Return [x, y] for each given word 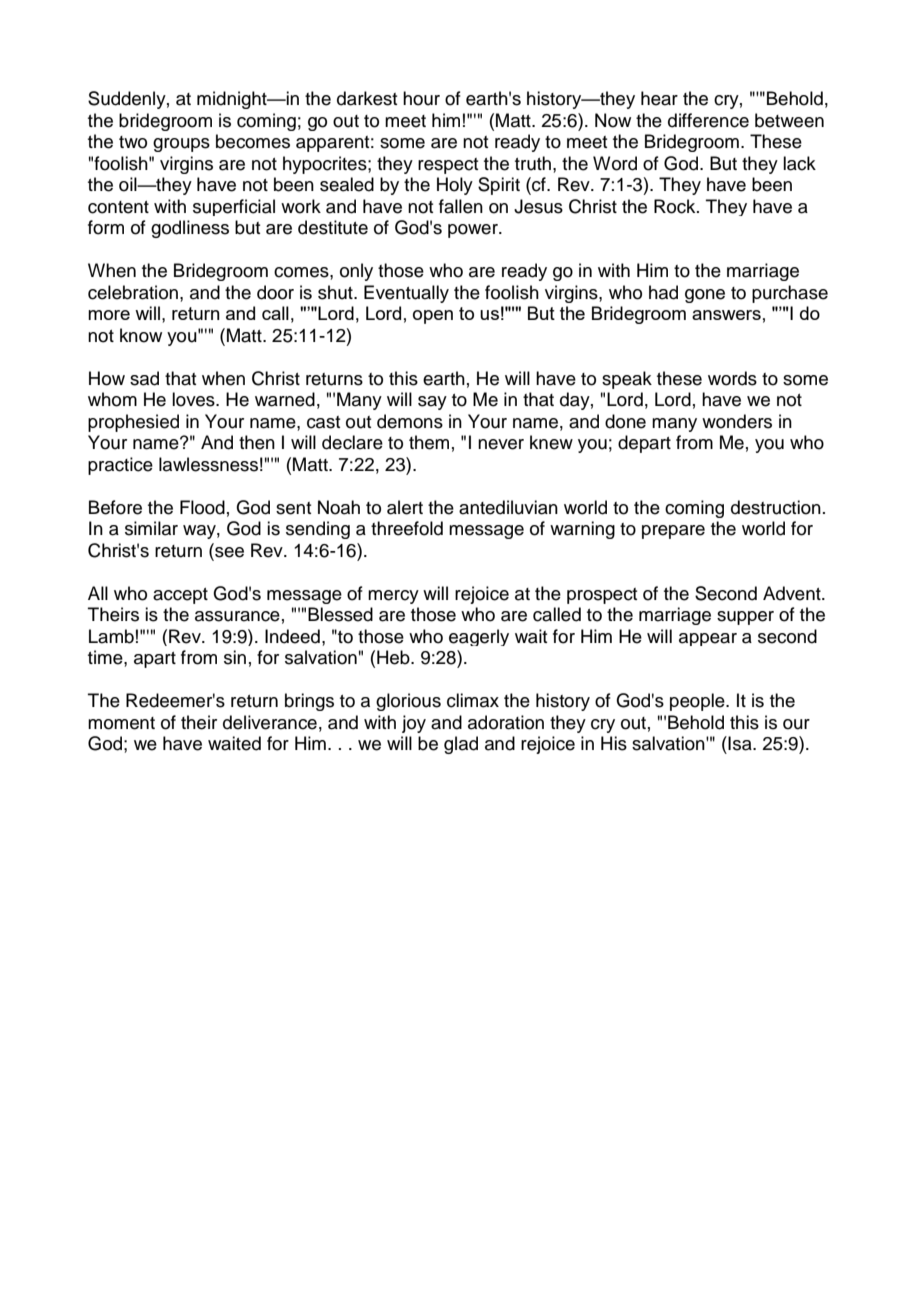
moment [121, 723]
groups [181, 145]
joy [414, 724]
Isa [740, 743]
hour [421, 98]
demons [410, 421]
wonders [737, 421]
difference [708, 120]
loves [194, 399]
